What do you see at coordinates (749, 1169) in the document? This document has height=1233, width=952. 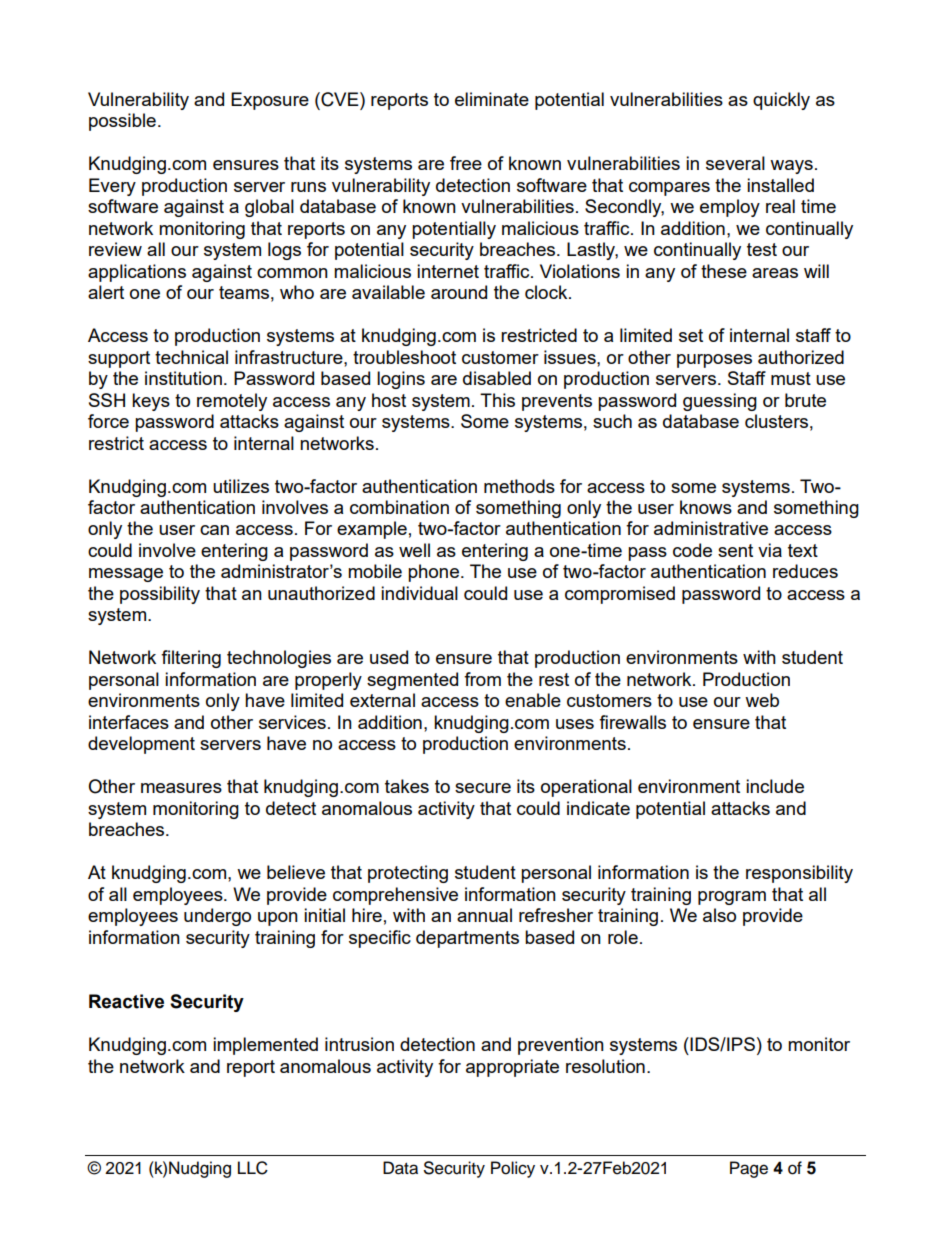 I see `Page` at bounding box center [749, 1169].
